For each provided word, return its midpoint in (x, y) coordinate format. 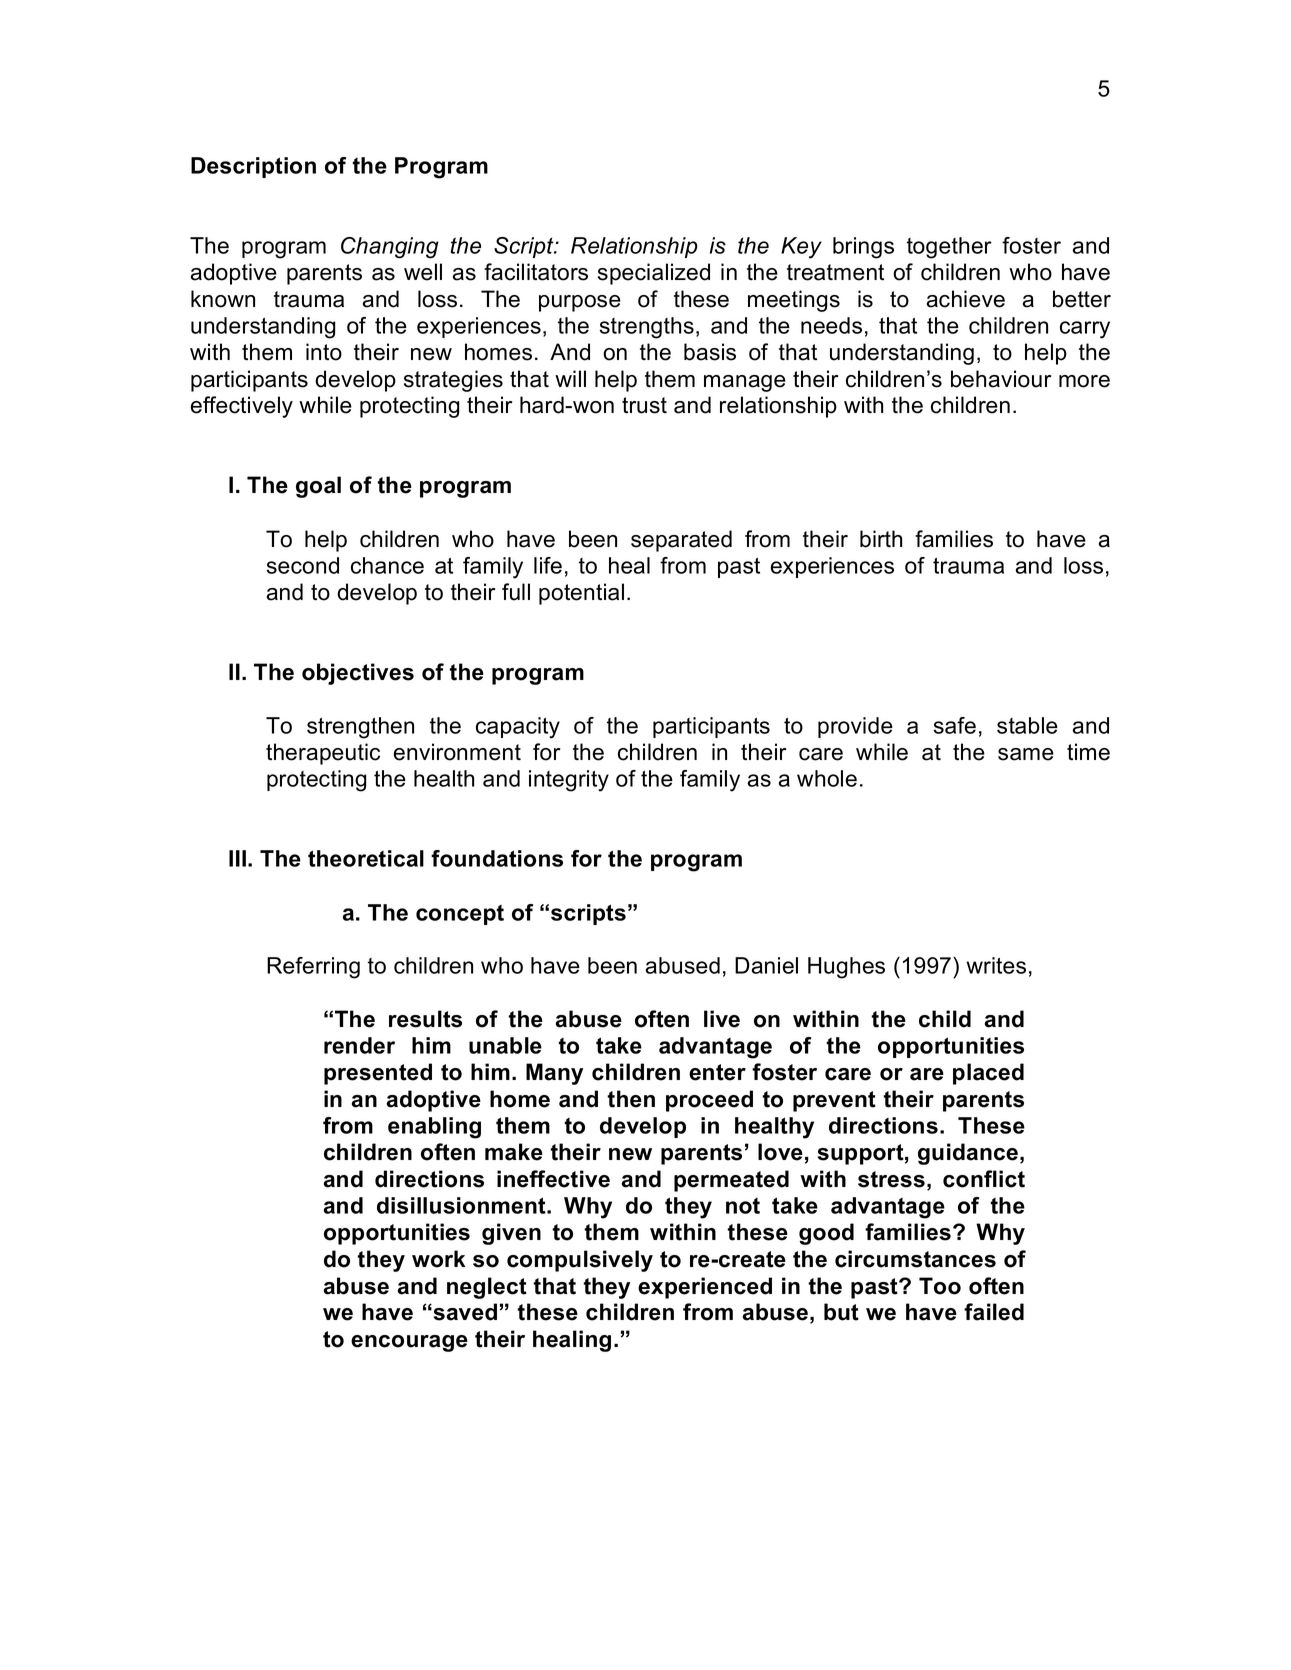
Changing (390, 248)
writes (996, 965)
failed (994, 1312)
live (722, 1019)
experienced (705, 1288)
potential (581, 594)
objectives (358, 674)
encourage (409, 1343)
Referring (313, 968)
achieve (966, 299)
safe (955, 725)
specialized (654, 274)
